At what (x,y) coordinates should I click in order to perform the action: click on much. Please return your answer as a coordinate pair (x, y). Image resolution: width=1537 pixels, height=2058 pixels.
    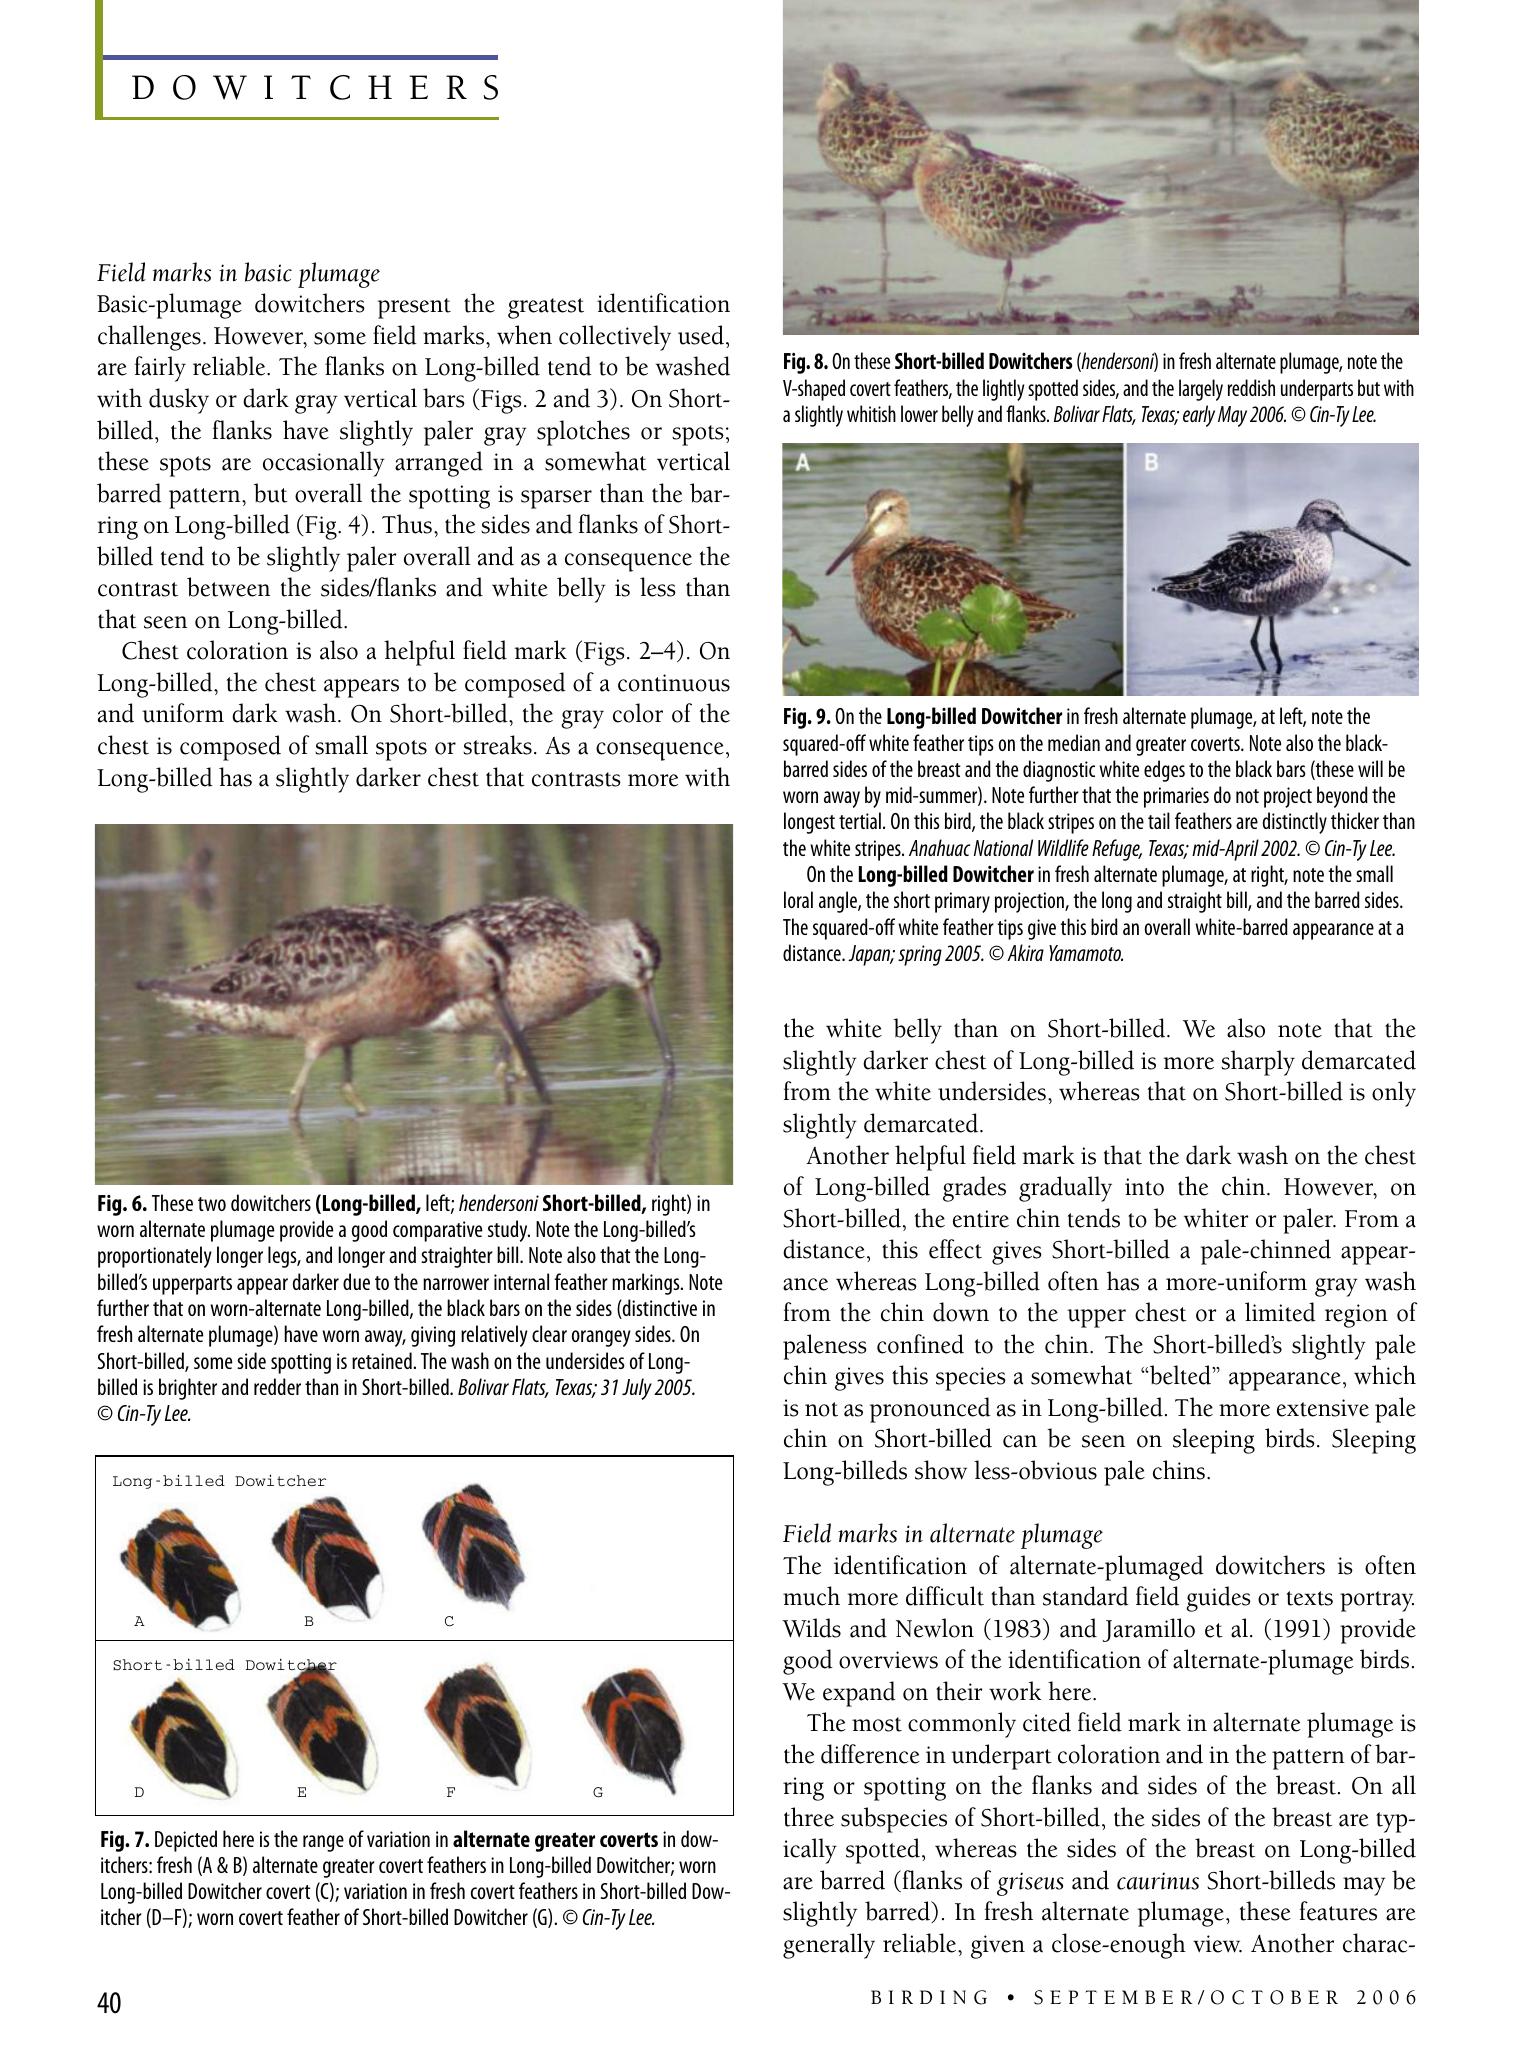
    Looking at the image, I should click on (811, 1596).
